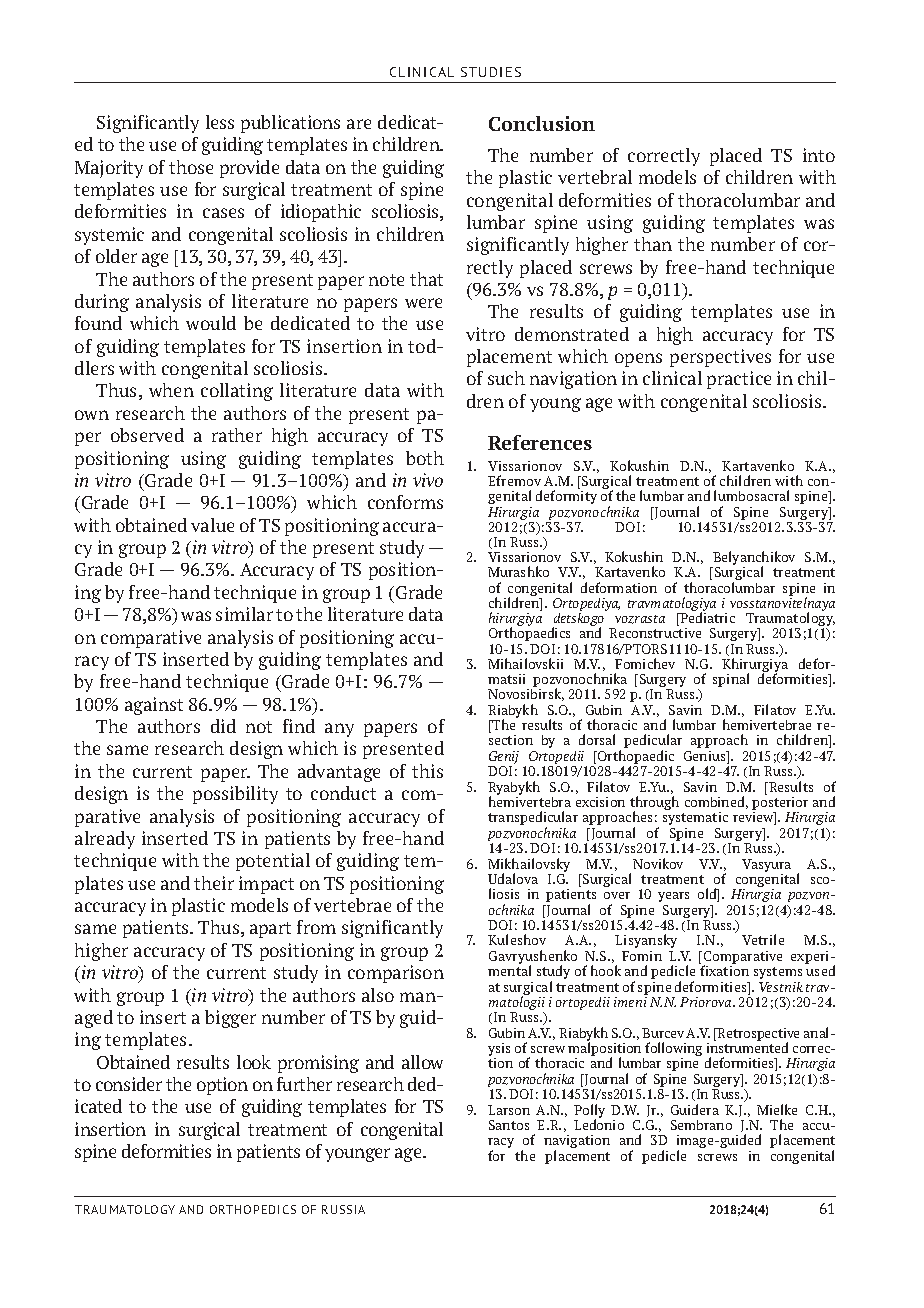  What do you see at coordinates (253, 1209) in the screenshot?
I see `orthopedics` at bounding box center [253, 1209].
